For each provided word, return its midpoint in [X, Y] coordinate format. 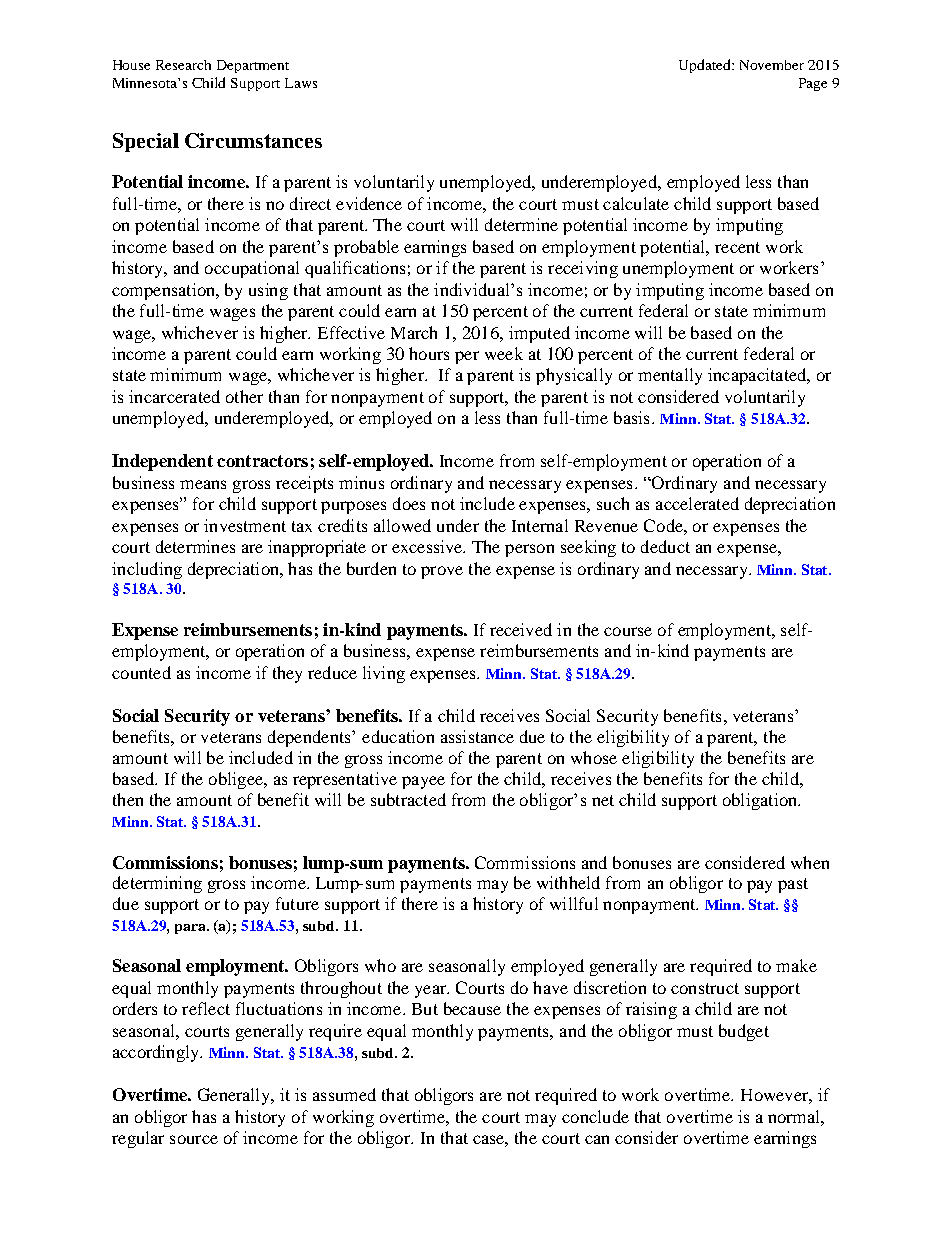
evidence [369, 203]
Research [183, 65]
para [191, 929]
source [194, 1139]
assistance [477, 736]
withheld [568, 882]
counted [141, 672]
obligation [761, 801]
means [203, 484]
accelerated [697, 503]
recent [737, 247]
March [414, 332]
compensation [165, 291]
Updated [706, 66]
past [793, 885]
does [409, 503]
